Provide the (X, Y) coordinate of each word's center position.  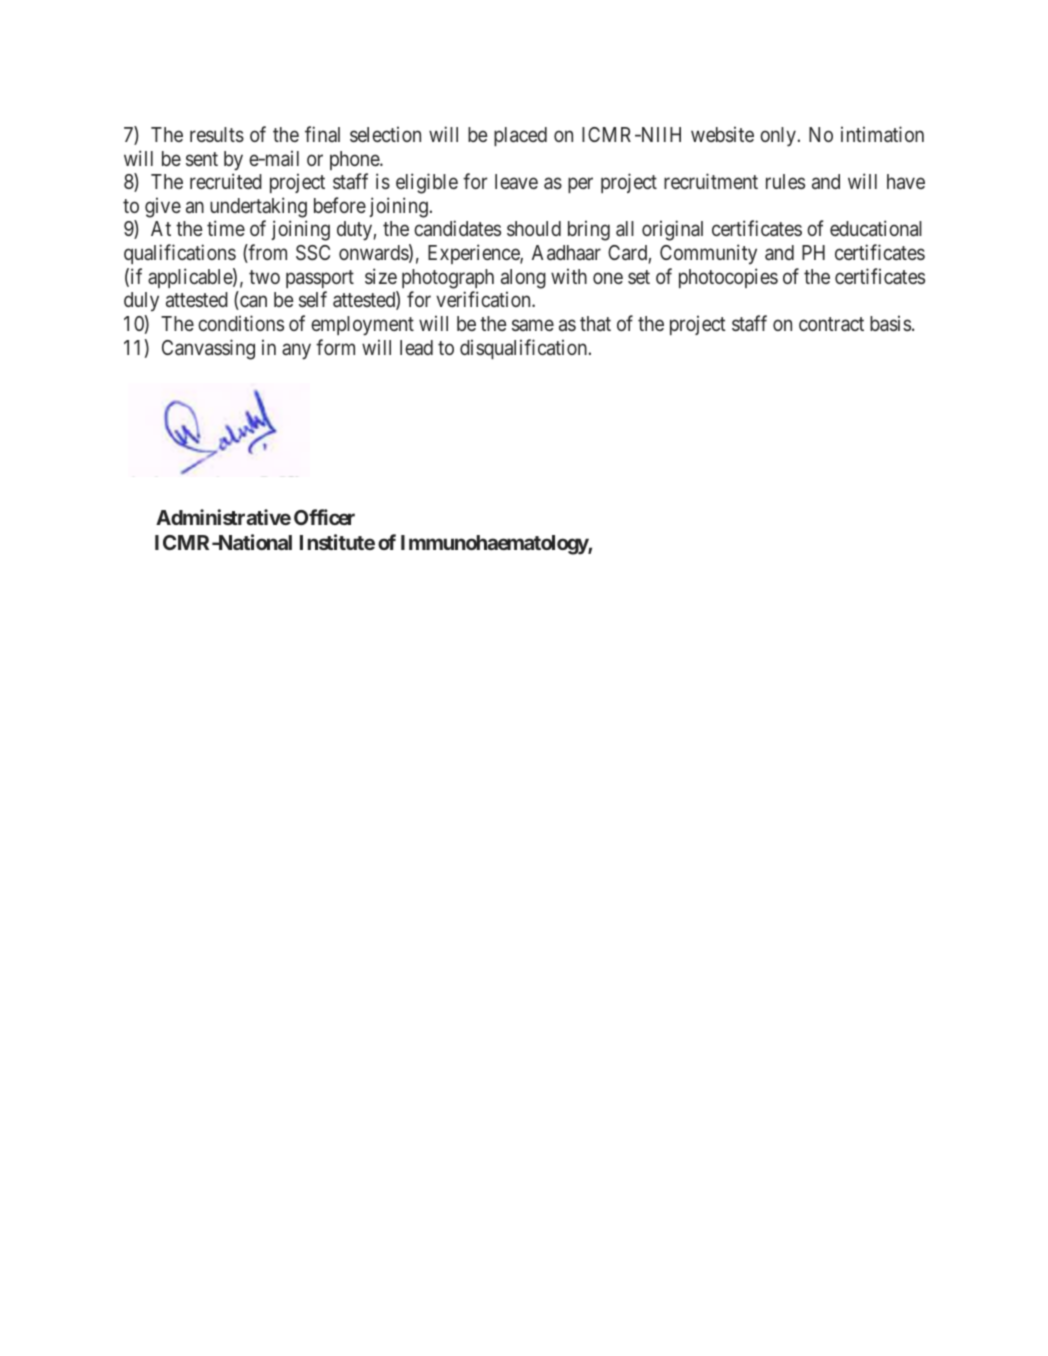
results (217, 134)
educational (876, 228)
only (778, 137)
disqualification (523, 349)
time (226, 228)
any (296, 351)
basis (890, 323)
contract (831, 324)
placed (520, 136)
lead (416, 347)
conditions (241, 323)
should (534, 228)
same (533, 325)
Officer (324, 517)
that (595, 323)
